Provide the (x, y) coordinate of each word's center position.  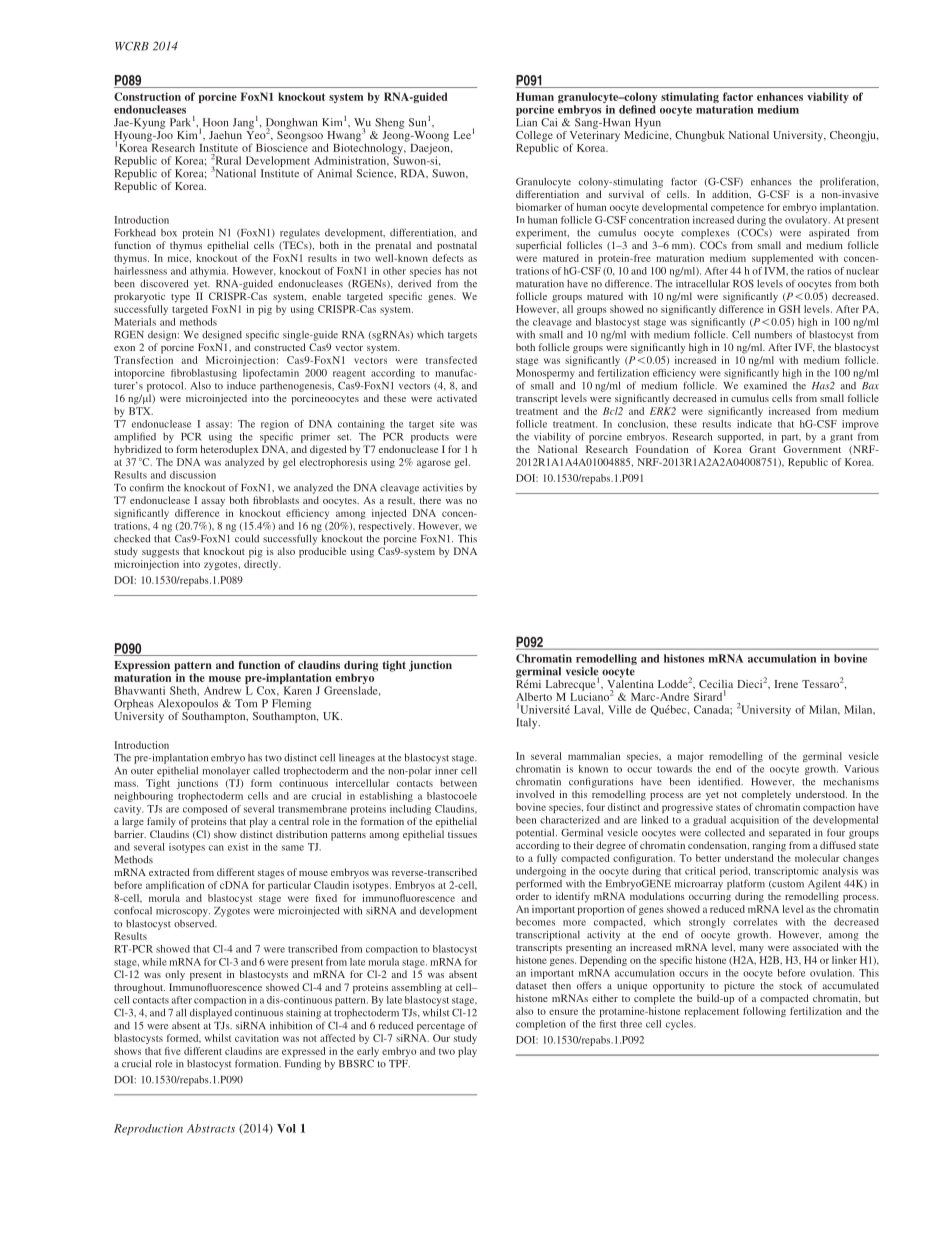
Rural (228, 160)
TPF (399, 1064)
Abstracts (211, 1128)
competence (737, 209)
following (764, 1012)
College (534, 137)
